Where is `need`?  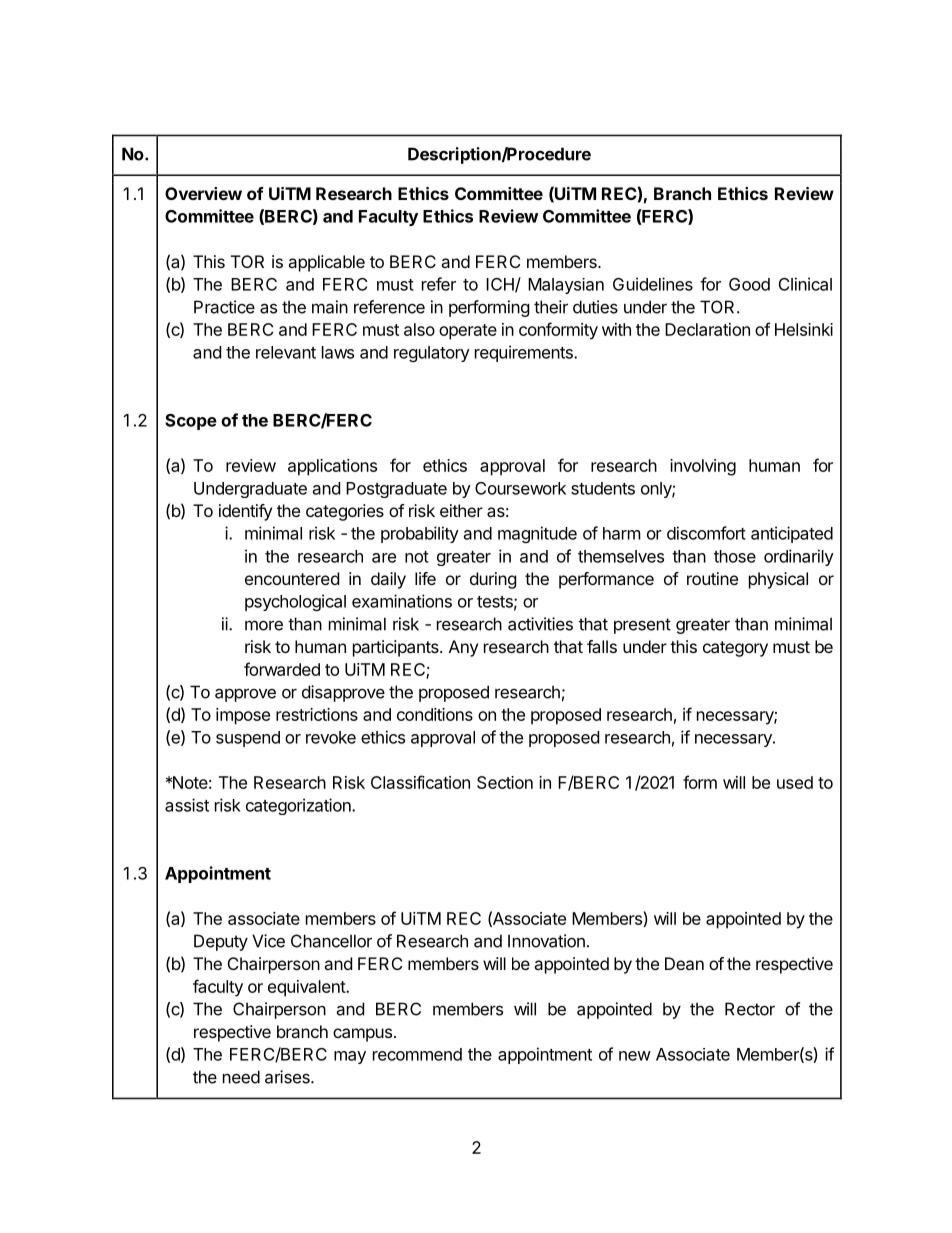 need is located at coordinates (241, 1077).
